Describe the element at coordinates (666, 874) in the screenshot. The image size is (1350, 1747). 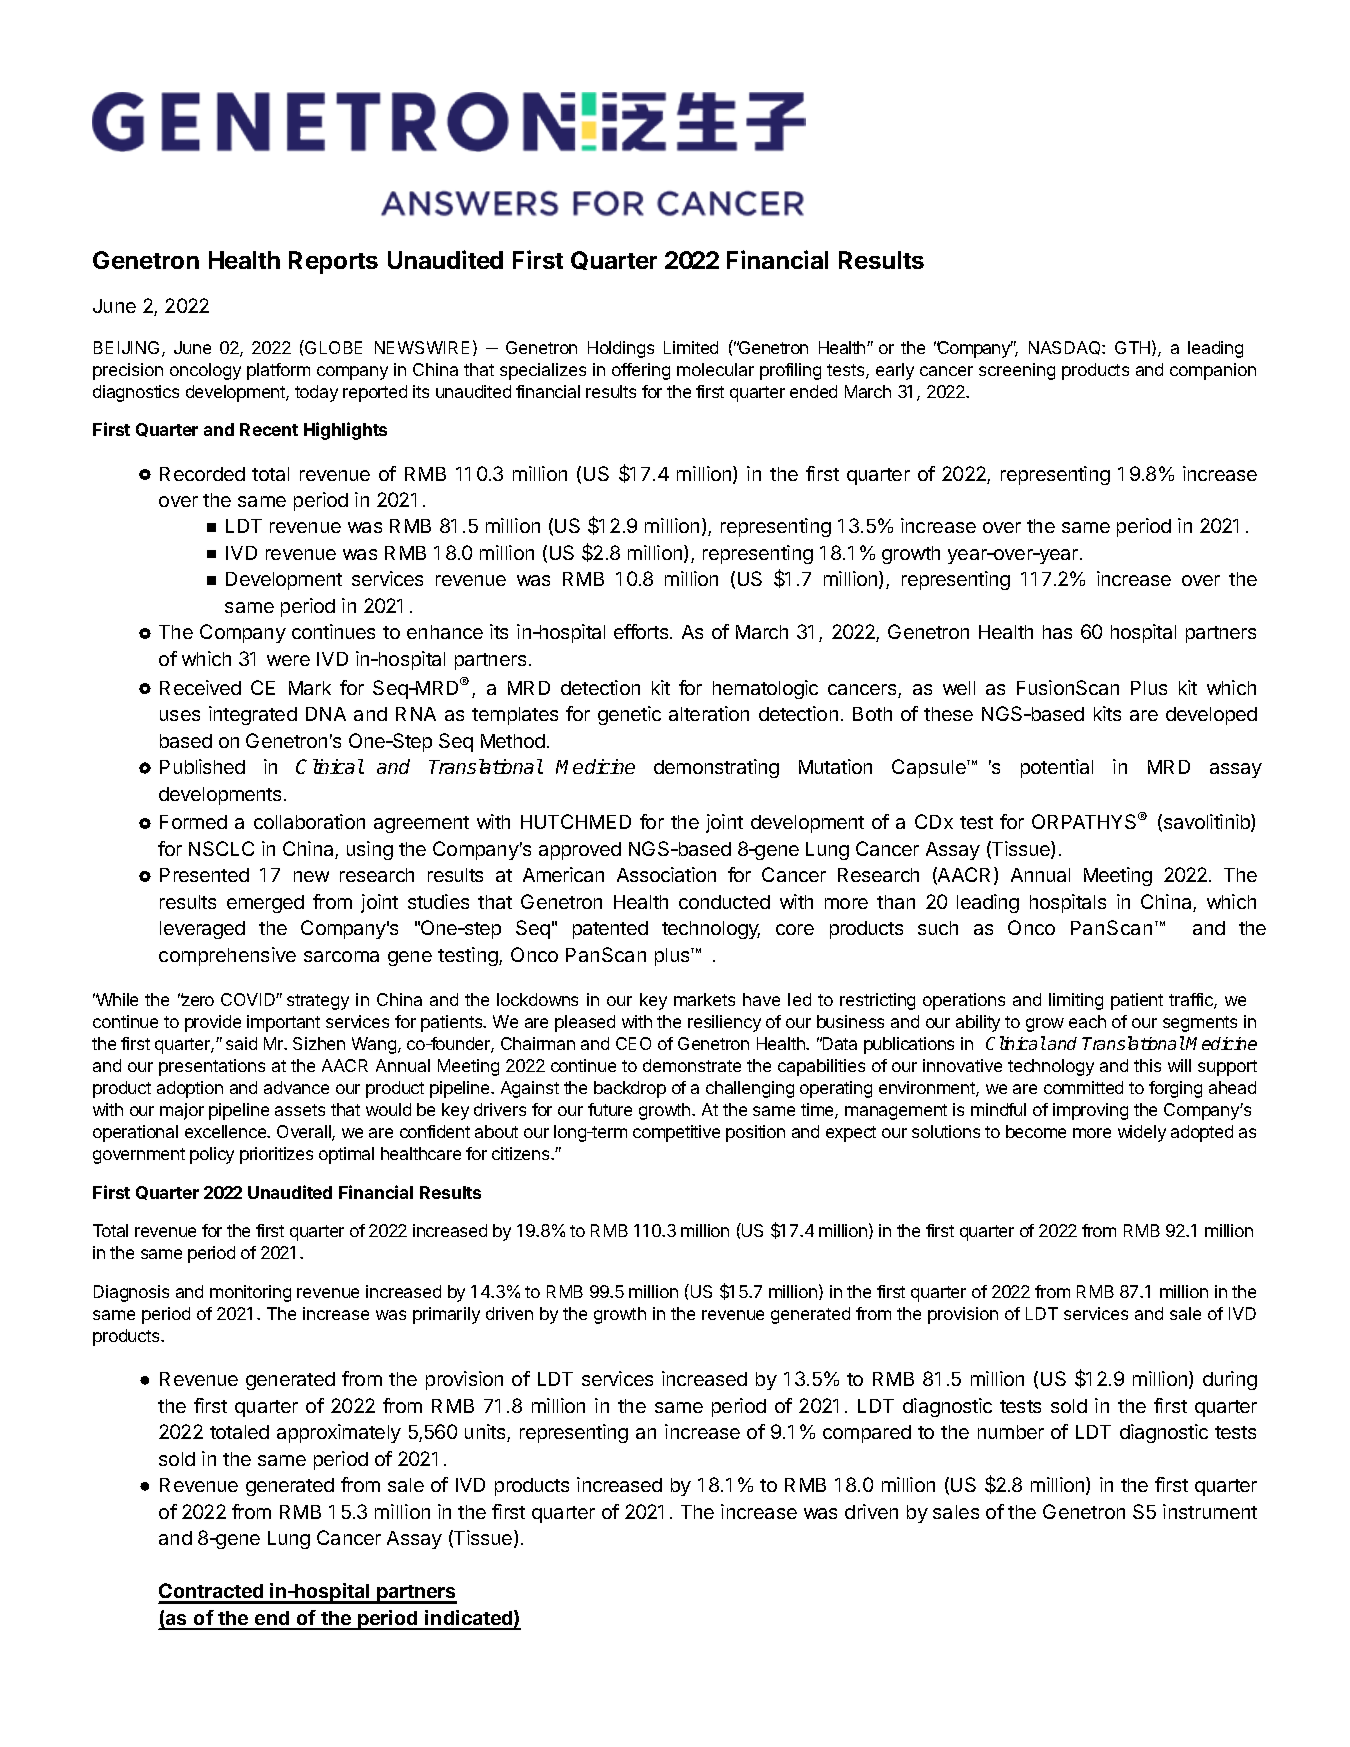
I see `Association` at that location.
